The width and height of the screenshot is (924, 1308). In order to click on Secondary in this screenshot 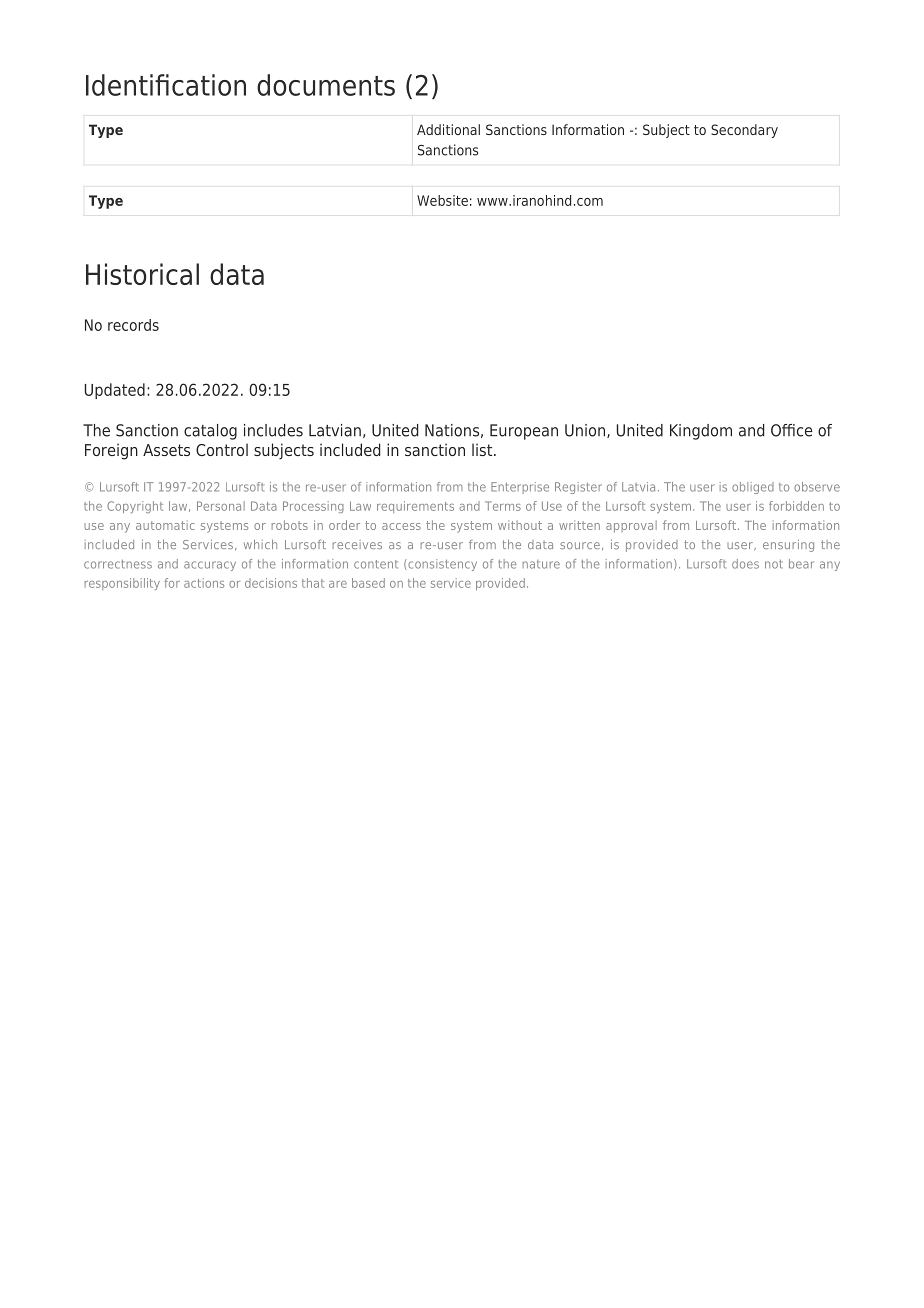, I will do `click(744, 131)`.
